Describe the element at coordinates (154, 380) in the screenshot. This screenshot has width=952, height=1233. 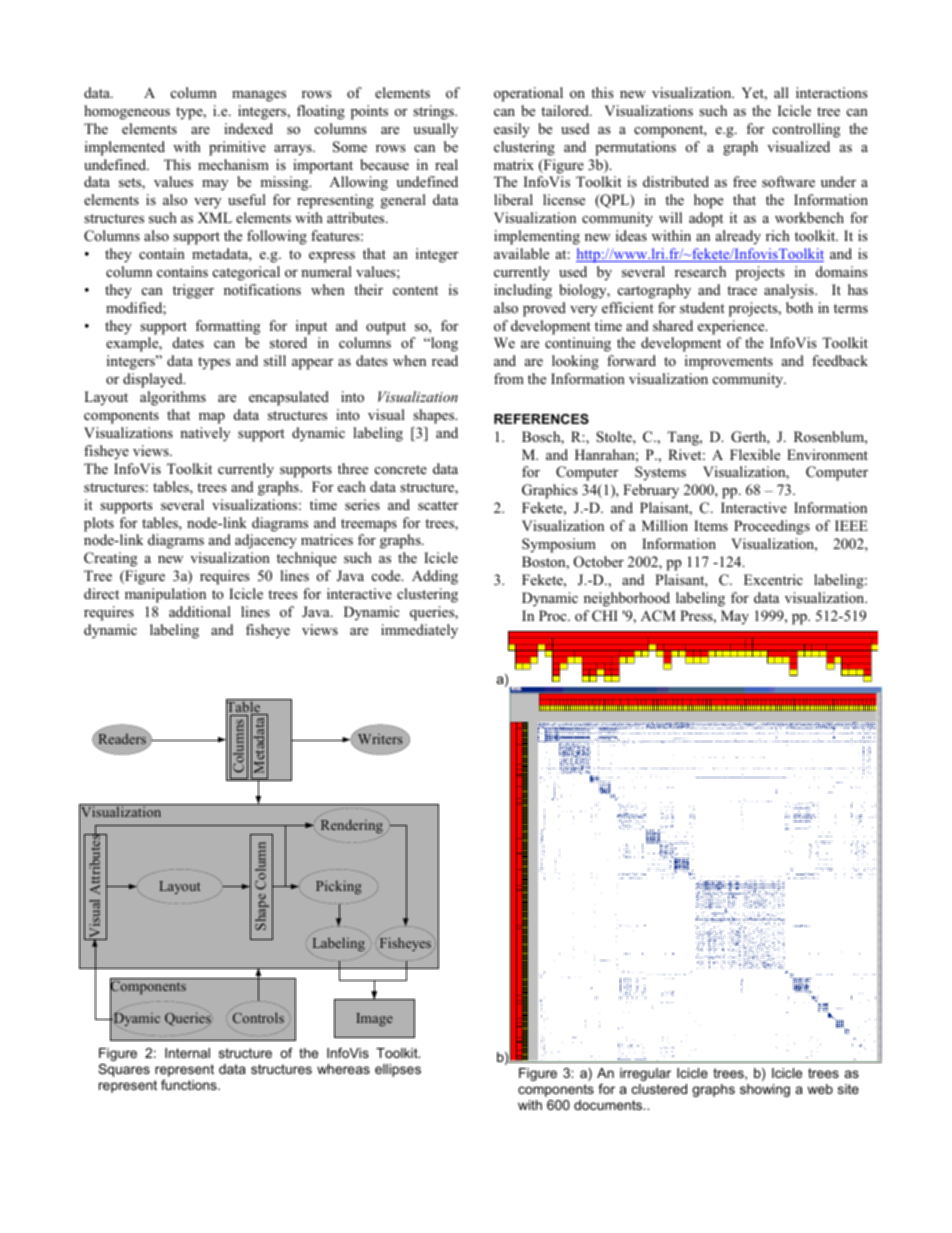
I see `displayed` at that location.
